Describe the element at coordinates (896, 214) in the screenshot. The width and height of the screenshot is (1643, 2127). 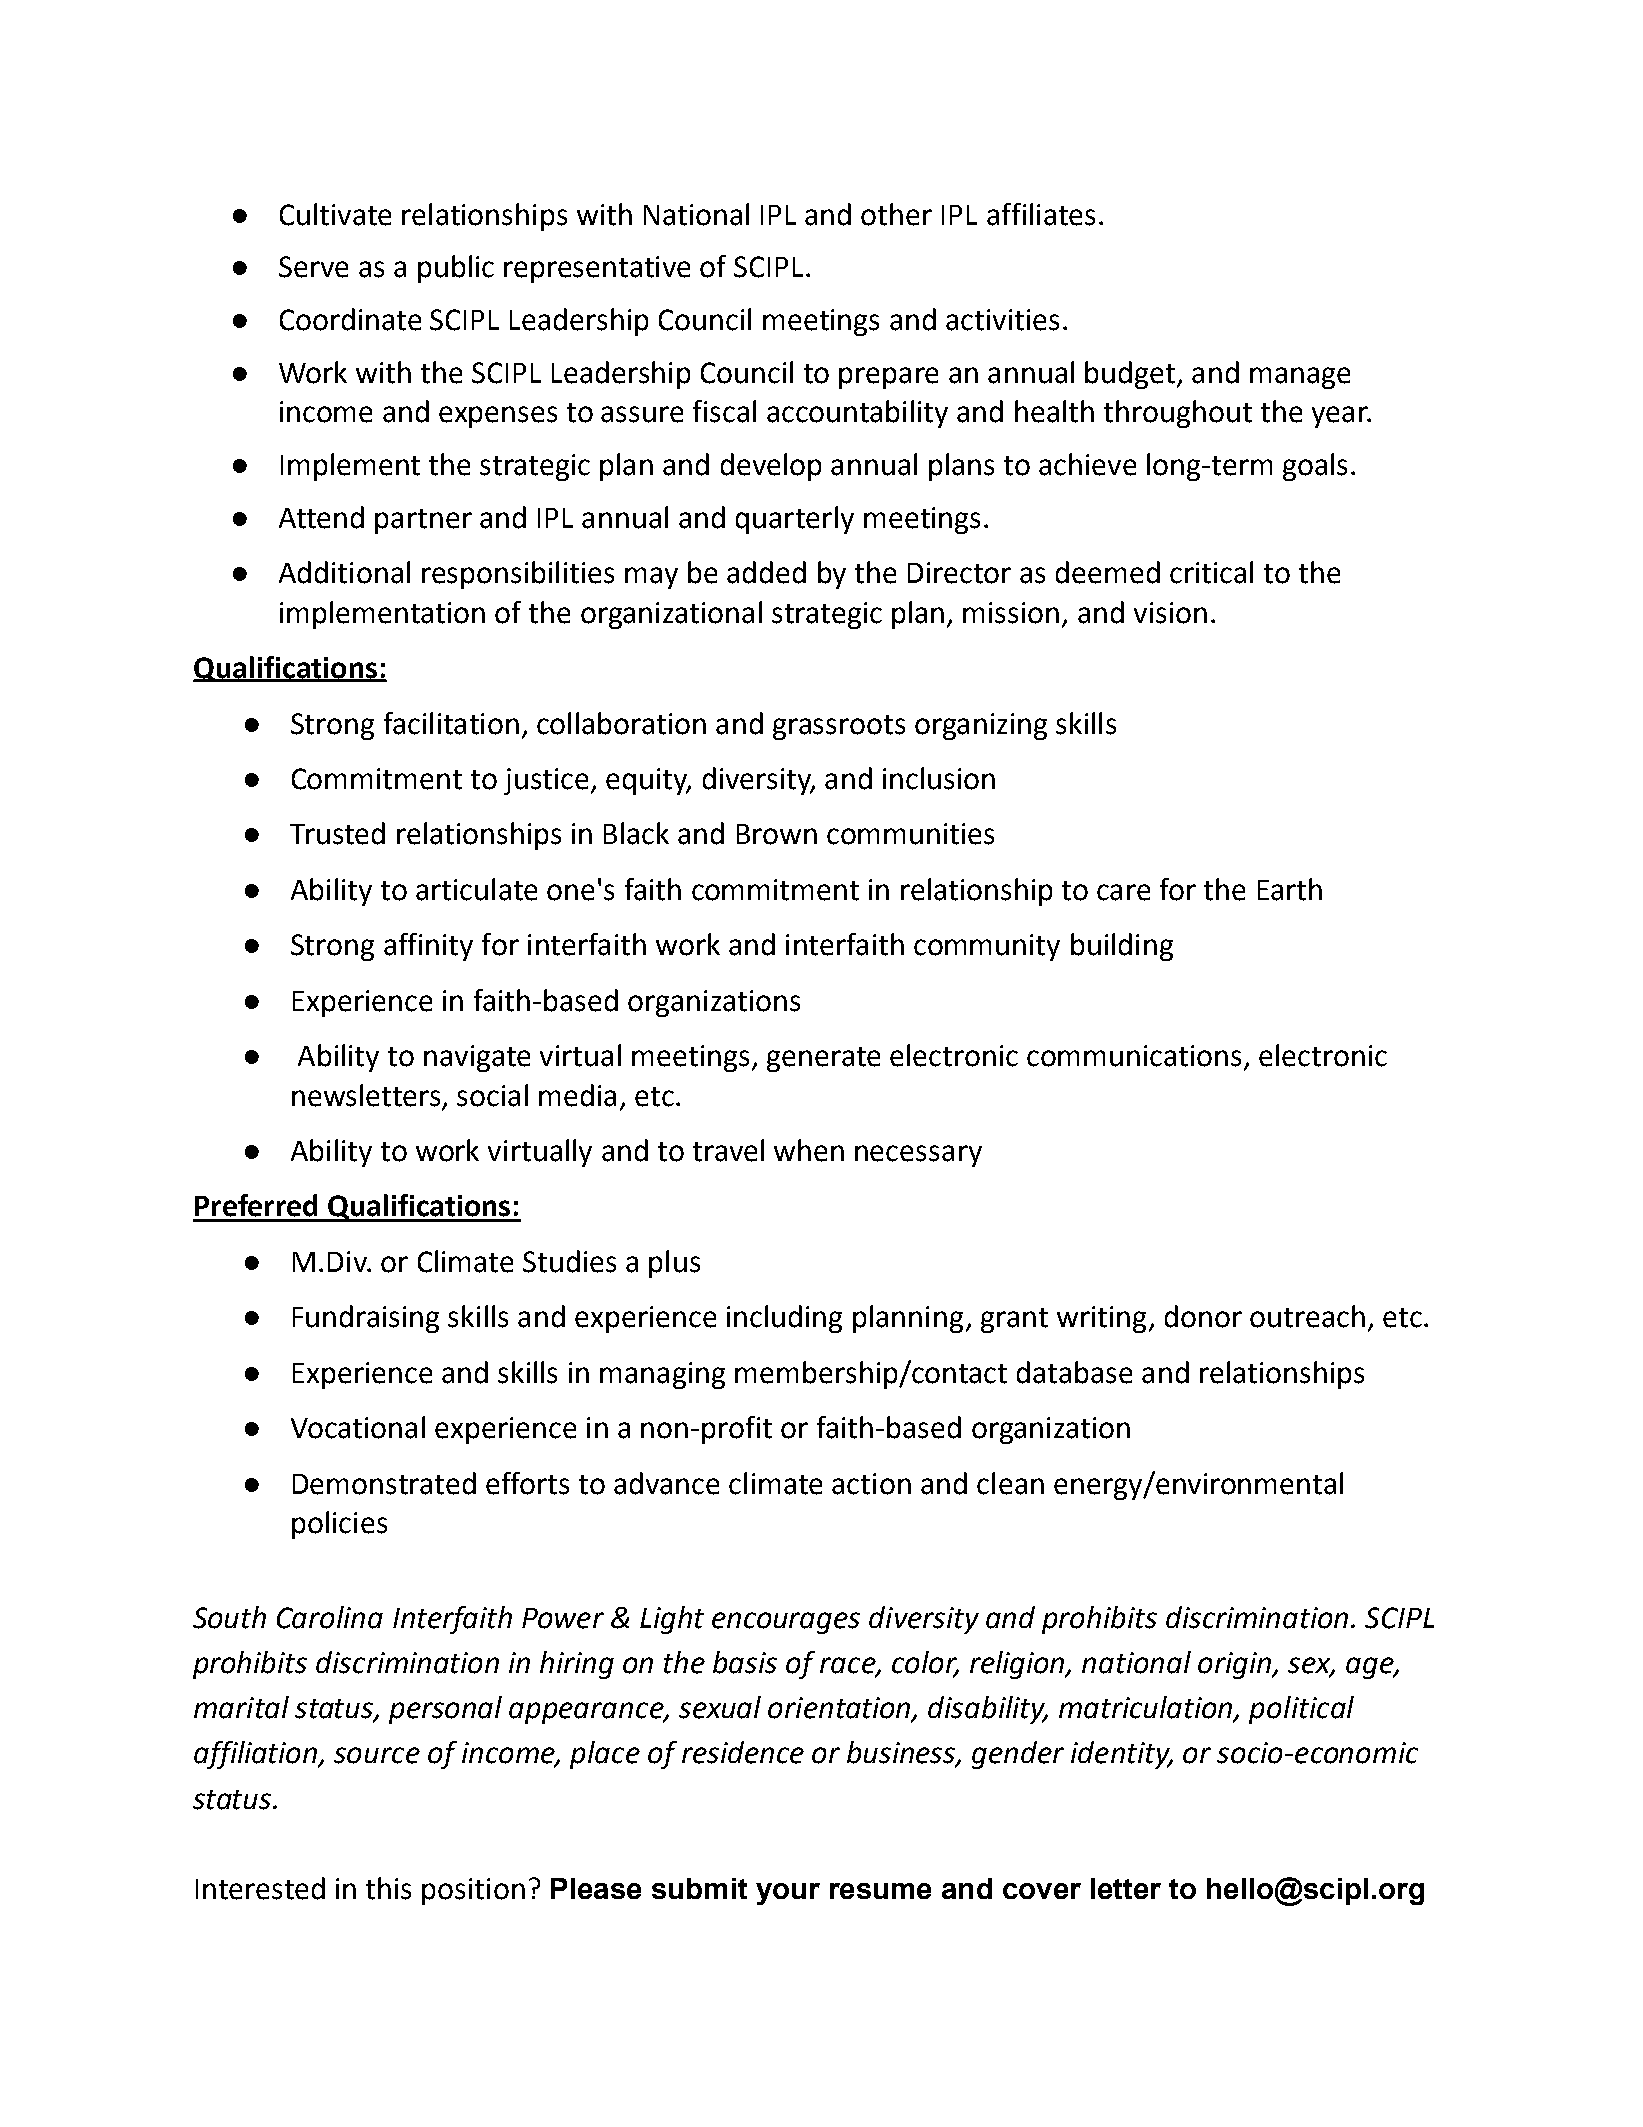
I see `other` at that location.
